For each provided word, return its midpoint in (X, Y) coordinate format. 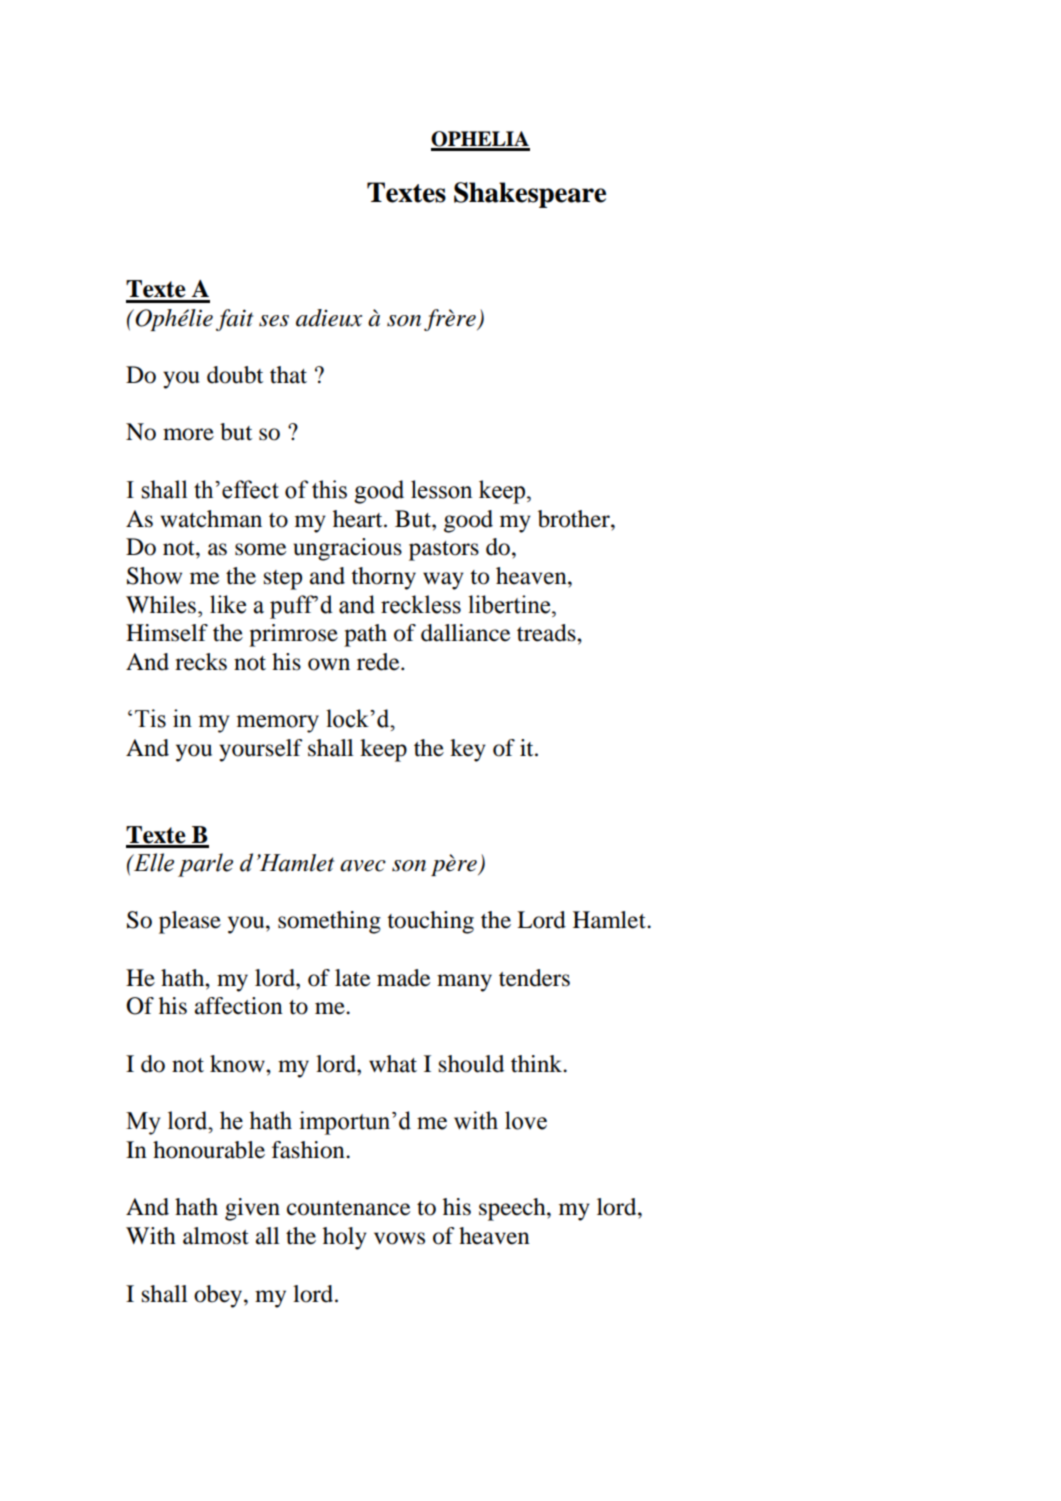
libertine (510, 604)
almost (216, 1236)
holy (345, 1238)
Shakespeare (530, 195)
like (228, 604)
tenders (534, 978)
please (190, 922)
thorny (383, 578)
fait (234, 320)
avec (363, 866)
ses (274, 321)
